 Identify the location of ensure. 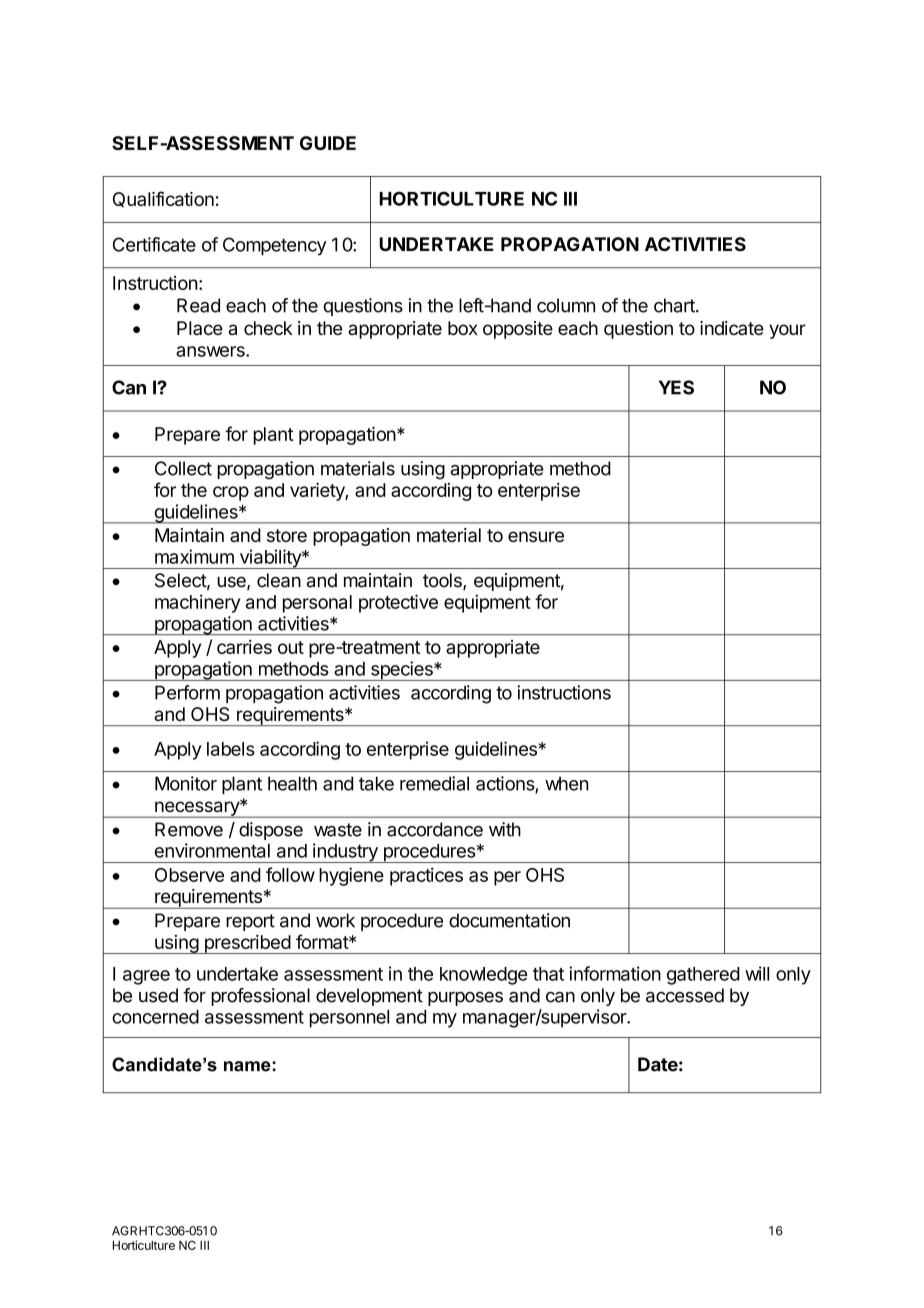
(536, 536).
